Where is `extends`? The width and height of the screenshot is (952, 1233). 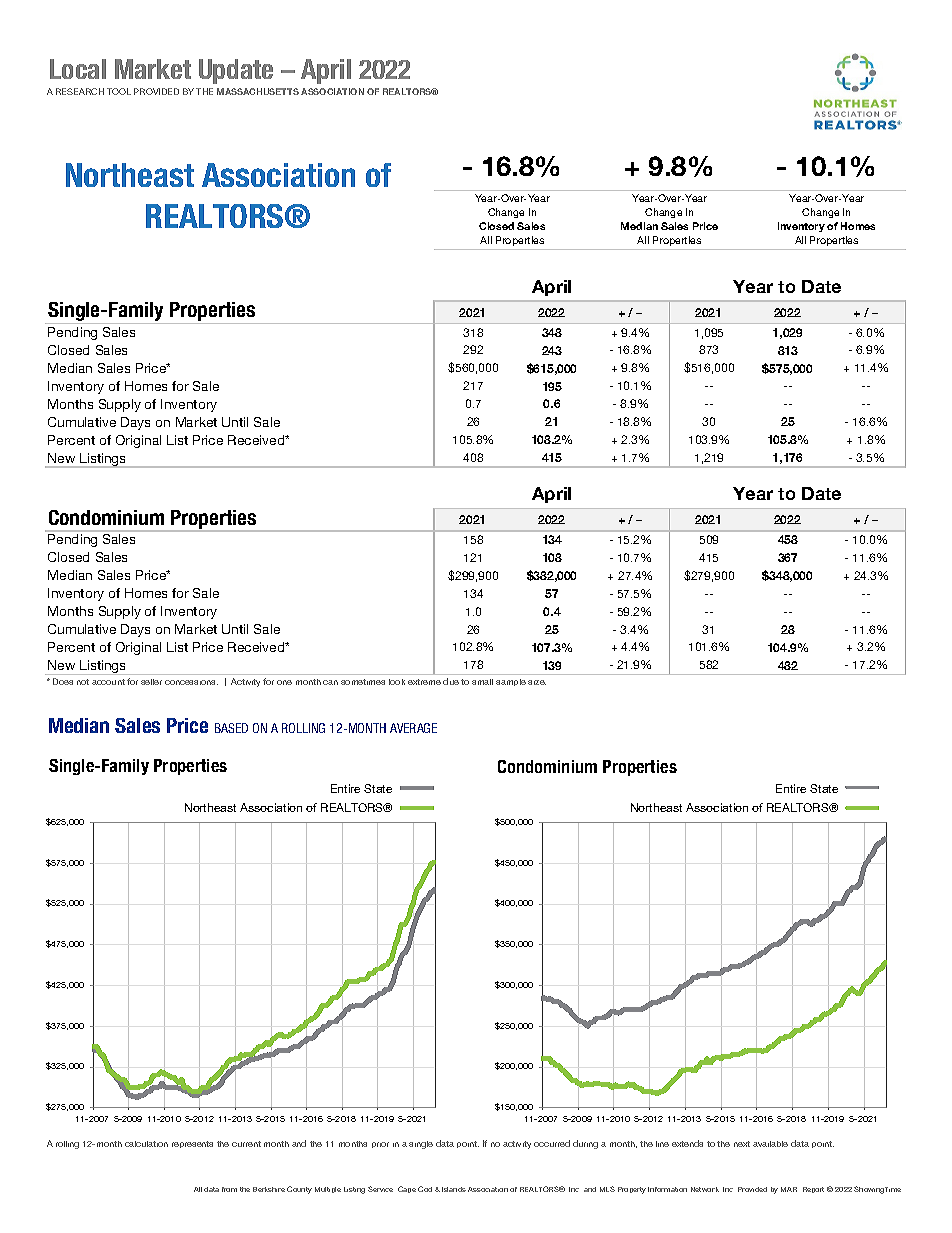 extends is located at coordinates (687, 1143).
